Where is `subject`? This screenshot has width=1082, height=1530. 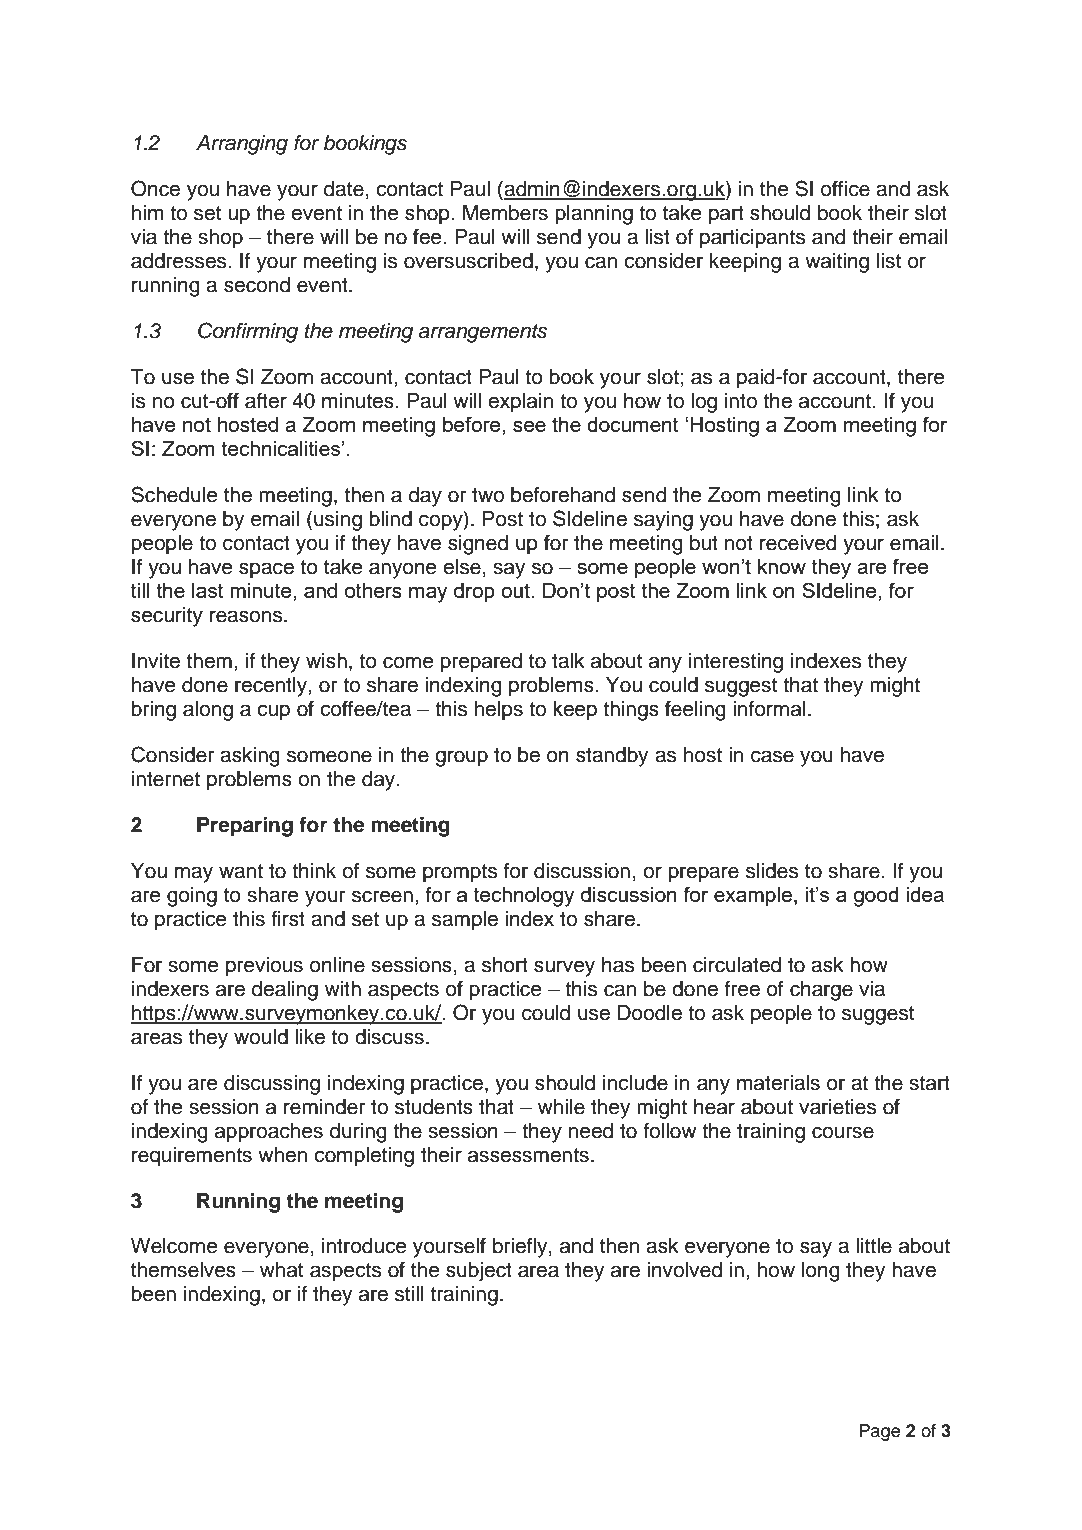
subject is located at coordinates (479, 1272).
